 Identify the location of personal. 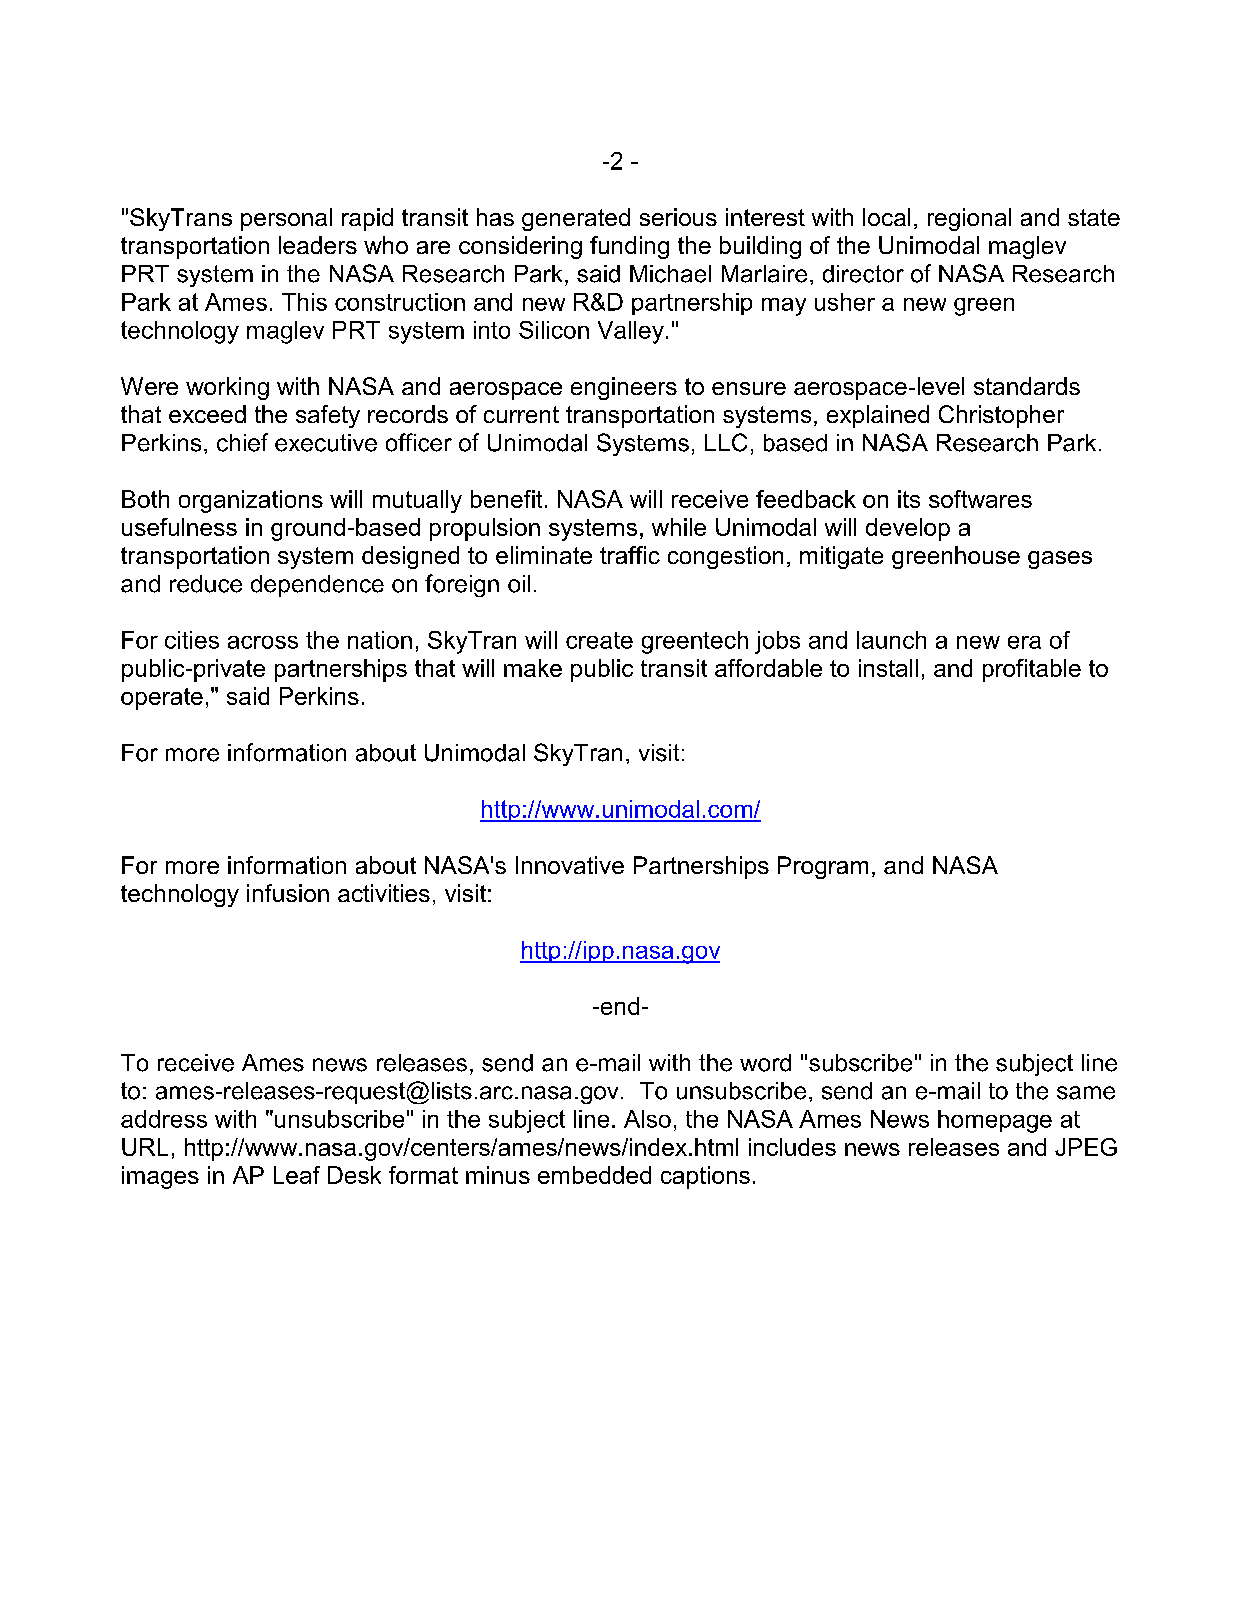
(286, 219).
